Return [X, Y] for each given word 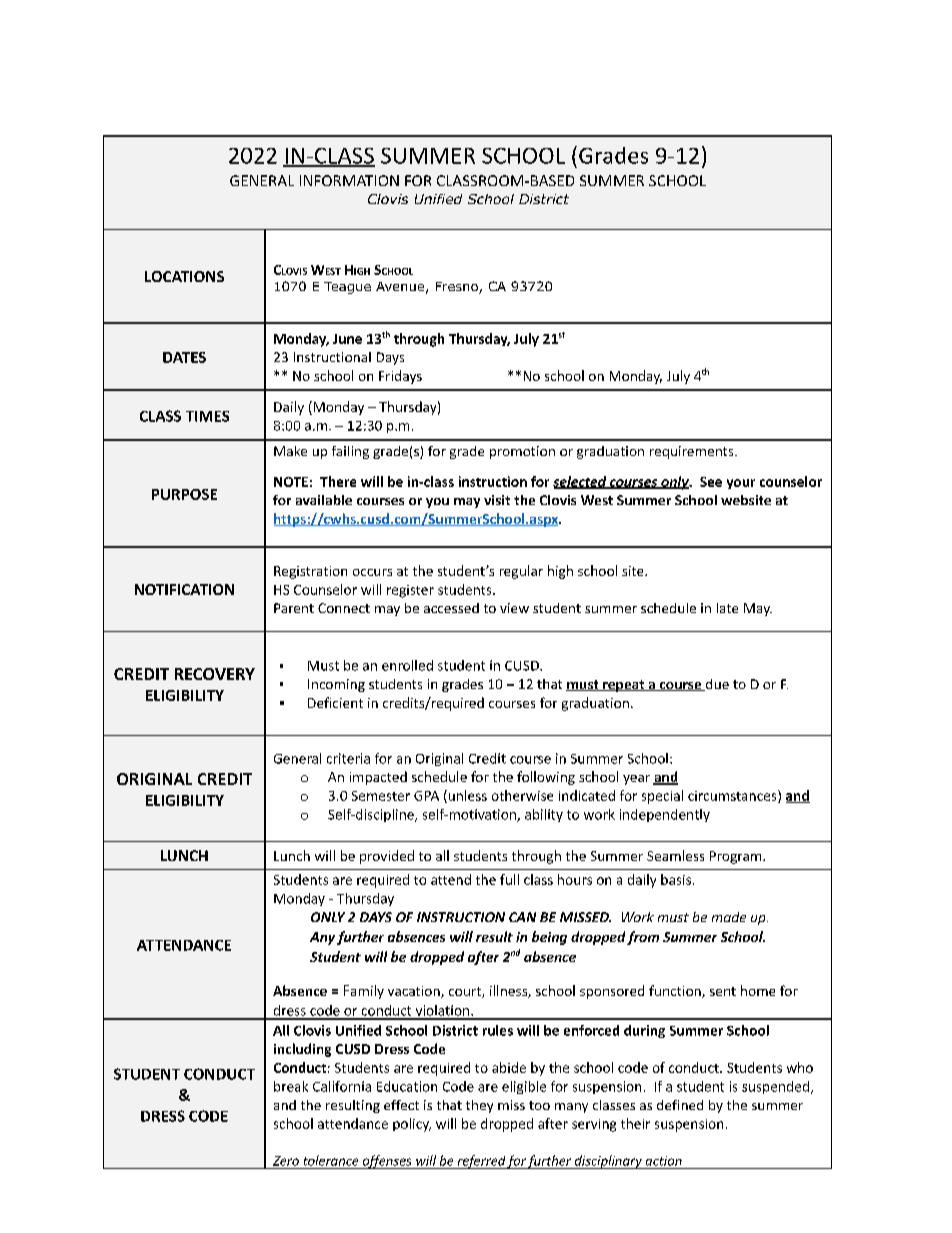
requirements [693, 452]
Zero [286, 1161]
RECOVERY [215, 674]
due [716, 685]
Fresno [458, 288]
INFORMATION [349, 180]
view [514, 608]
